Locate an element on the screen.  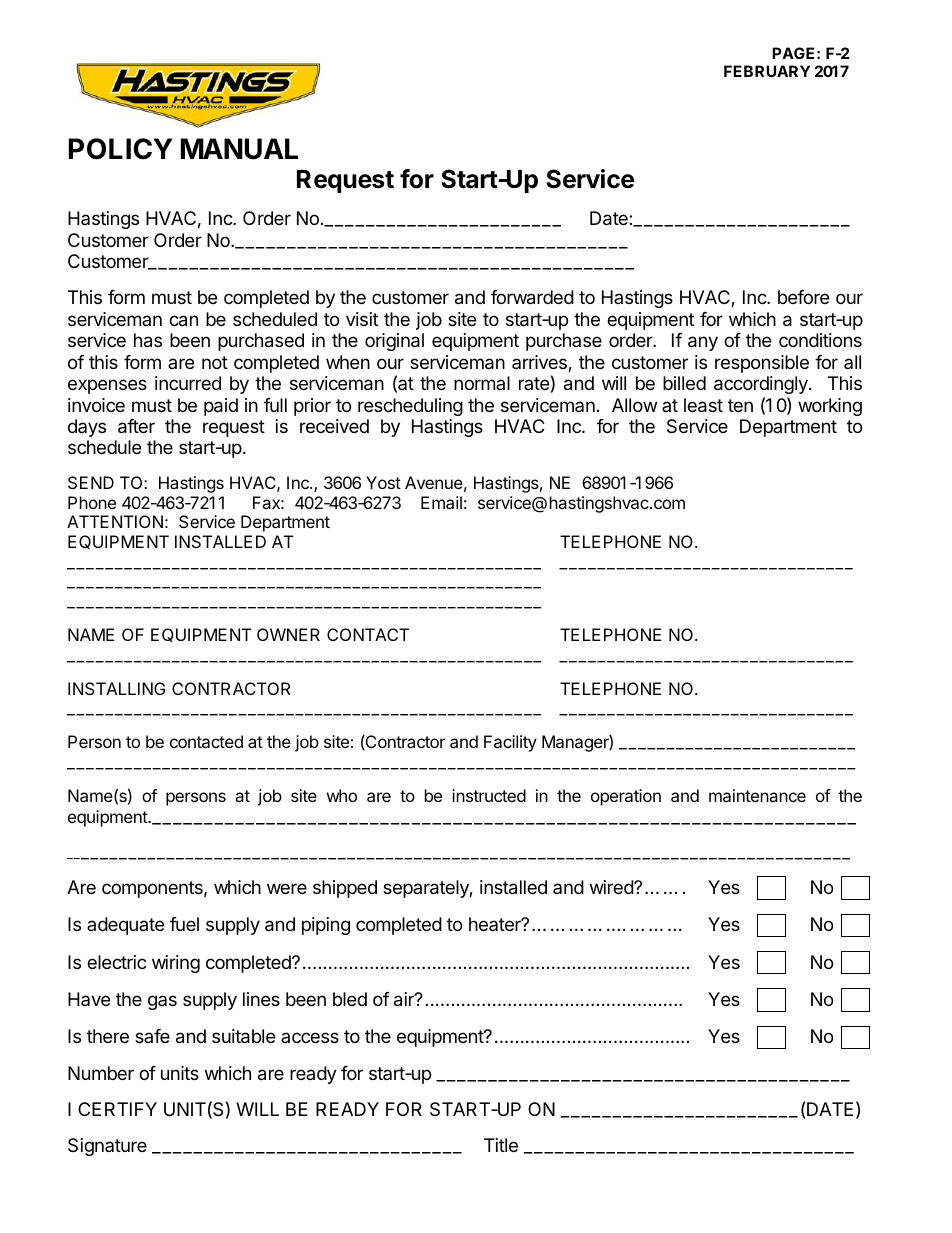
Title is located at coordinates (501, 1145).
